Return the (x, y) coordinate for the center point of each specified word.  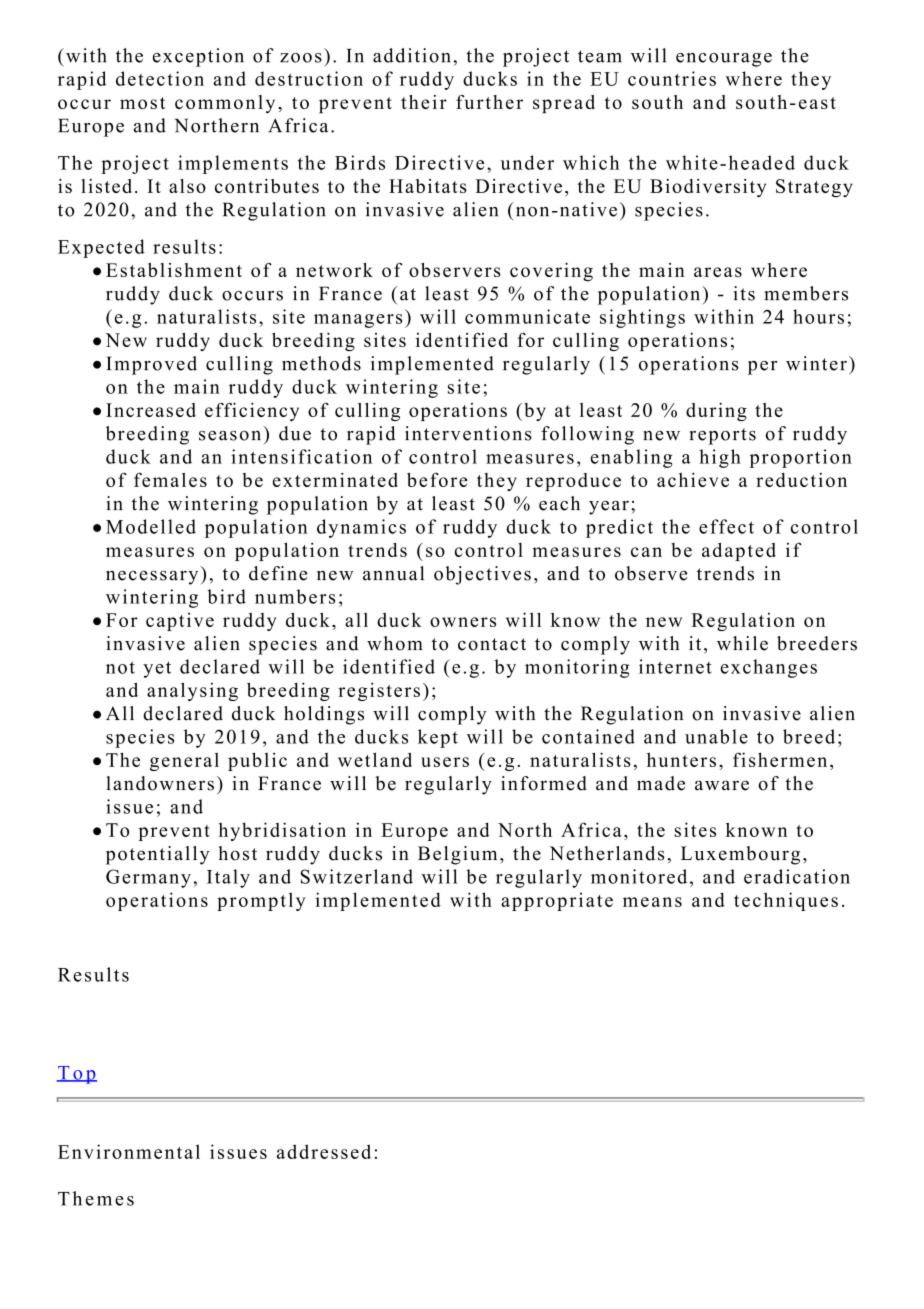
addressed (324, 1151)
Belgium (457, 855)
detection (160, 78)
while (742, 643)
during (716, 412)
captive (180, 622)
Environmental (129, 1151)
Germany (148, 878)
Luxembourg (740, 855)
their (424, 102)
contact (492, 644)
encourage (724, 60)
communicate (527, 316)
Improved (151, 365)
